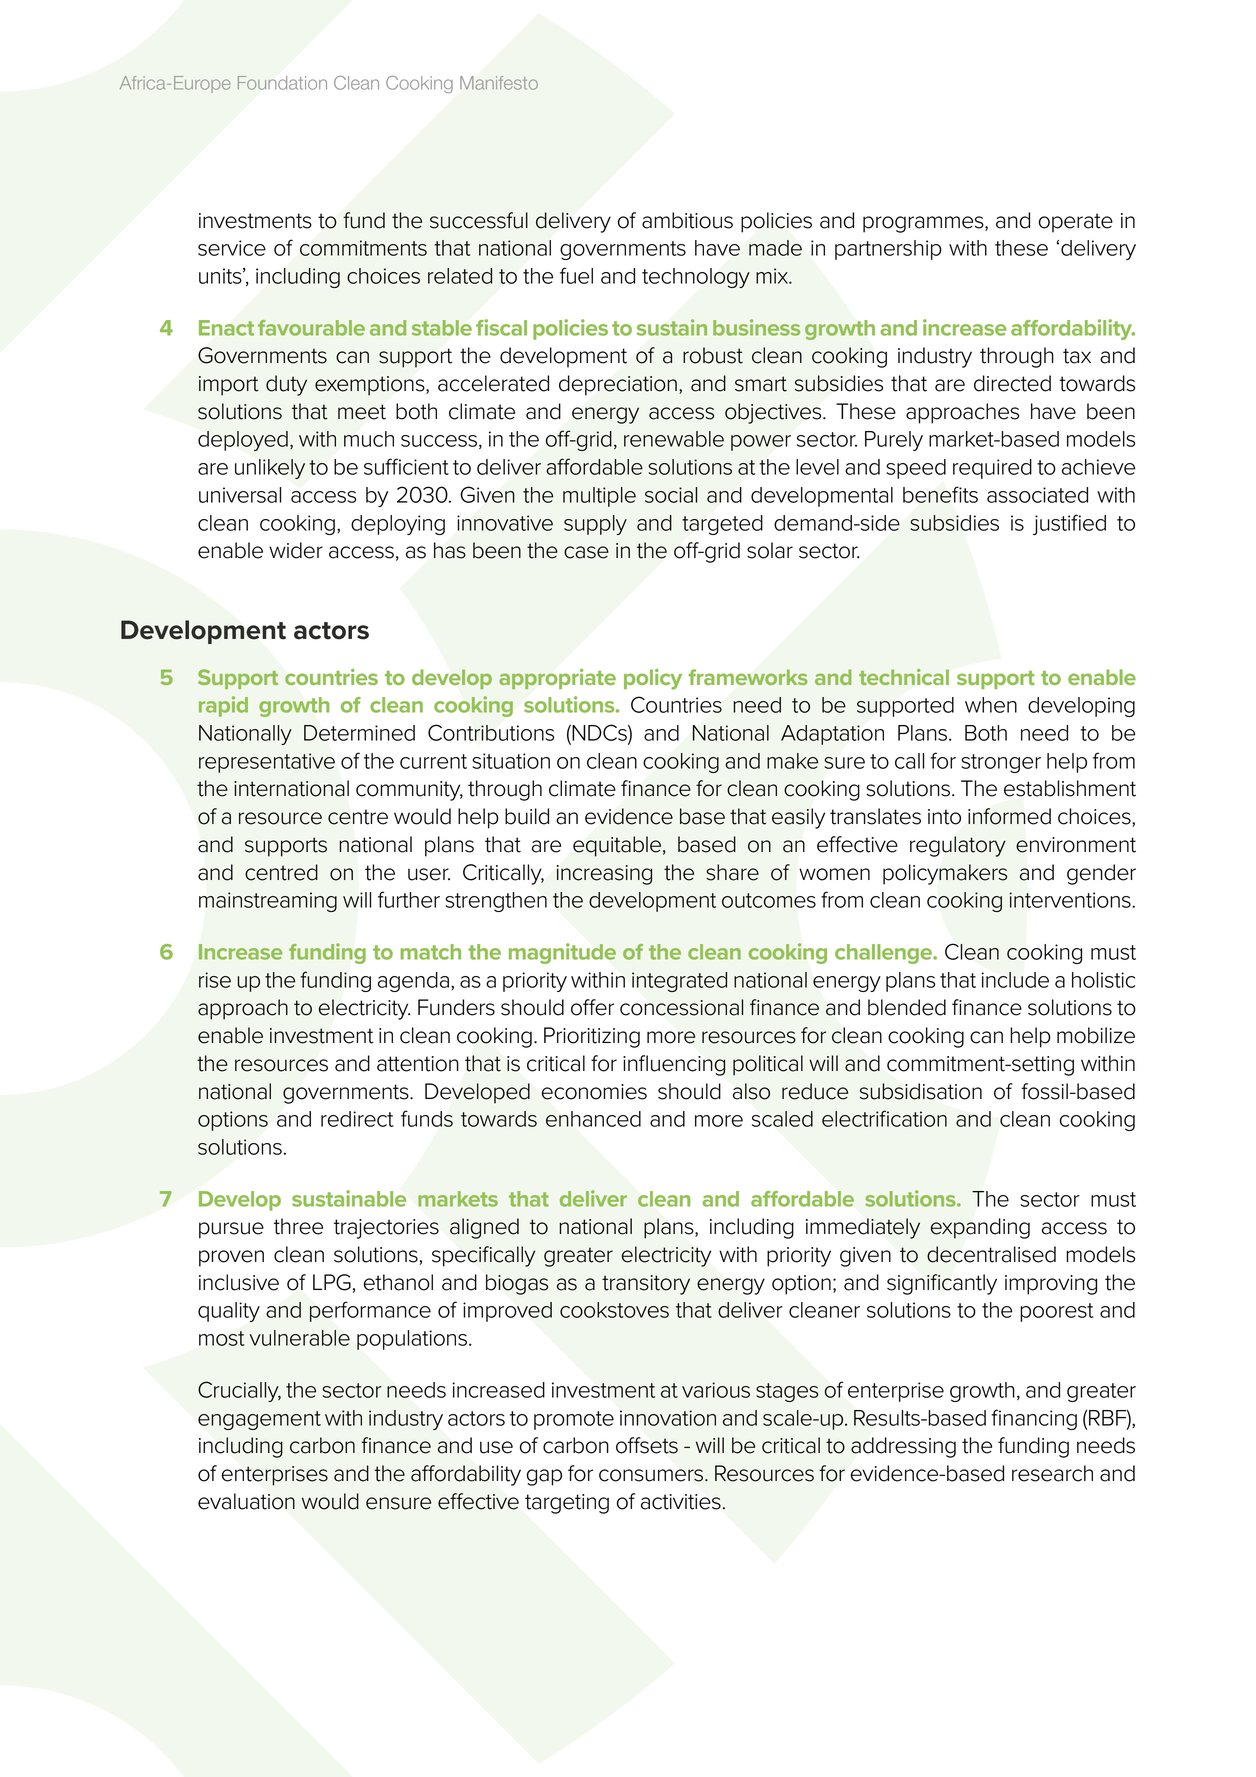  Describe the element at coordinates (687, 220) in the image. I see `ambitious` at that location.
